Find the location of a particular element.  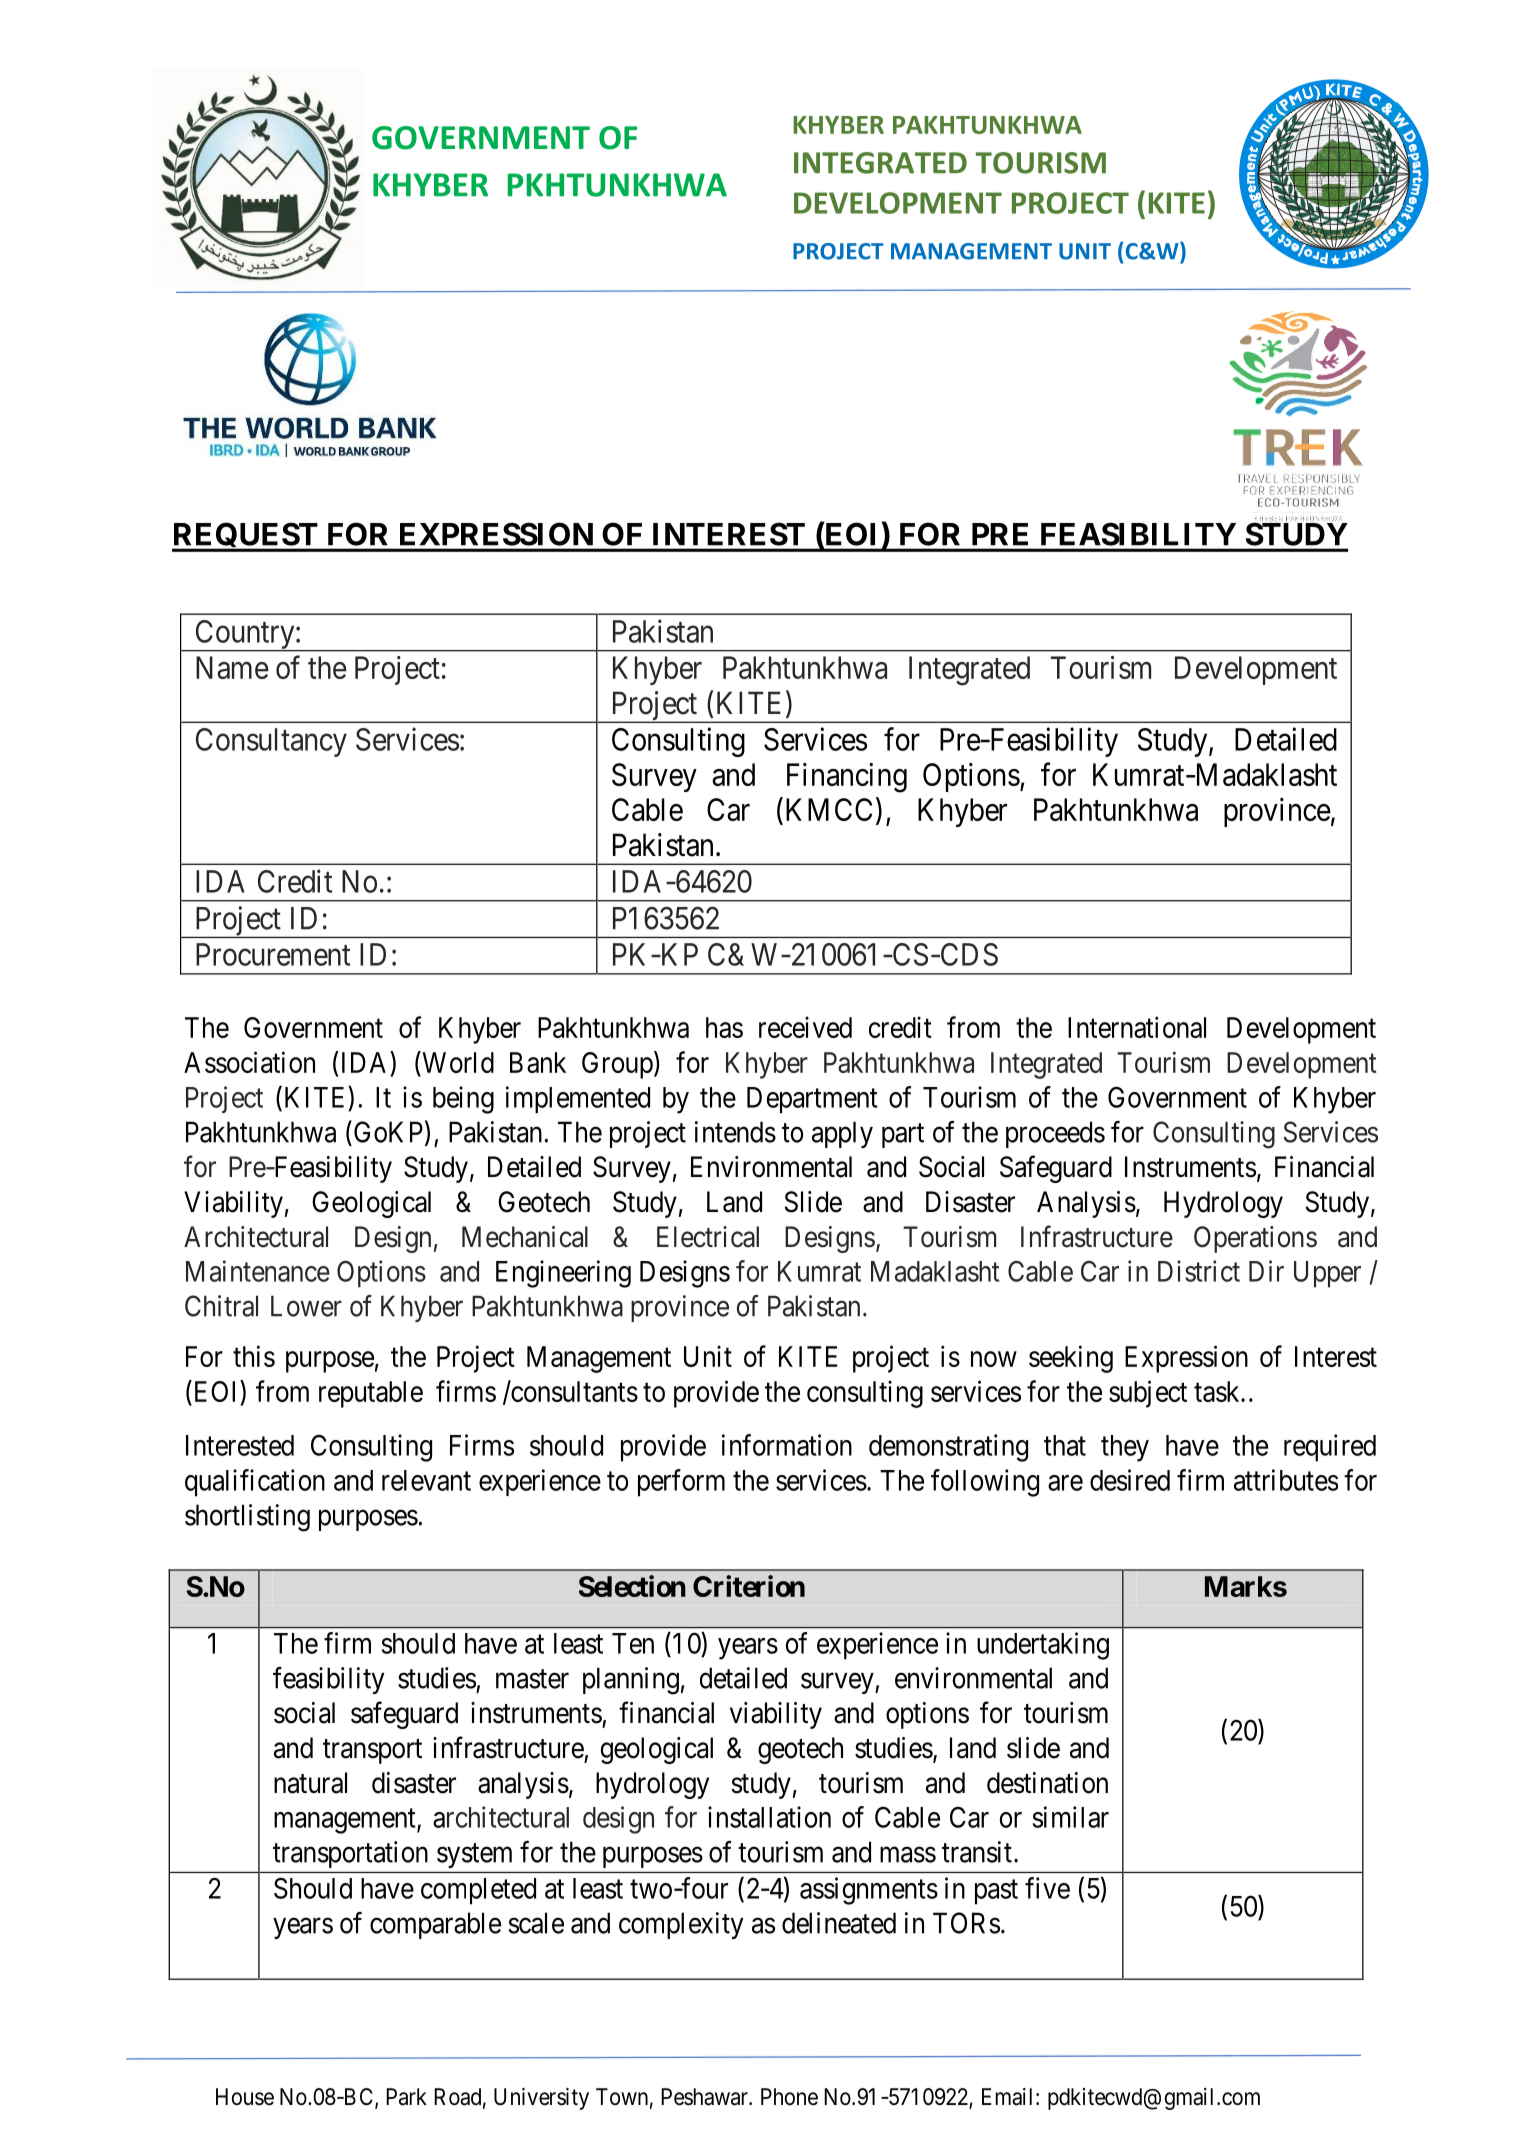

Lower is located at coordinates (306, 1306).
